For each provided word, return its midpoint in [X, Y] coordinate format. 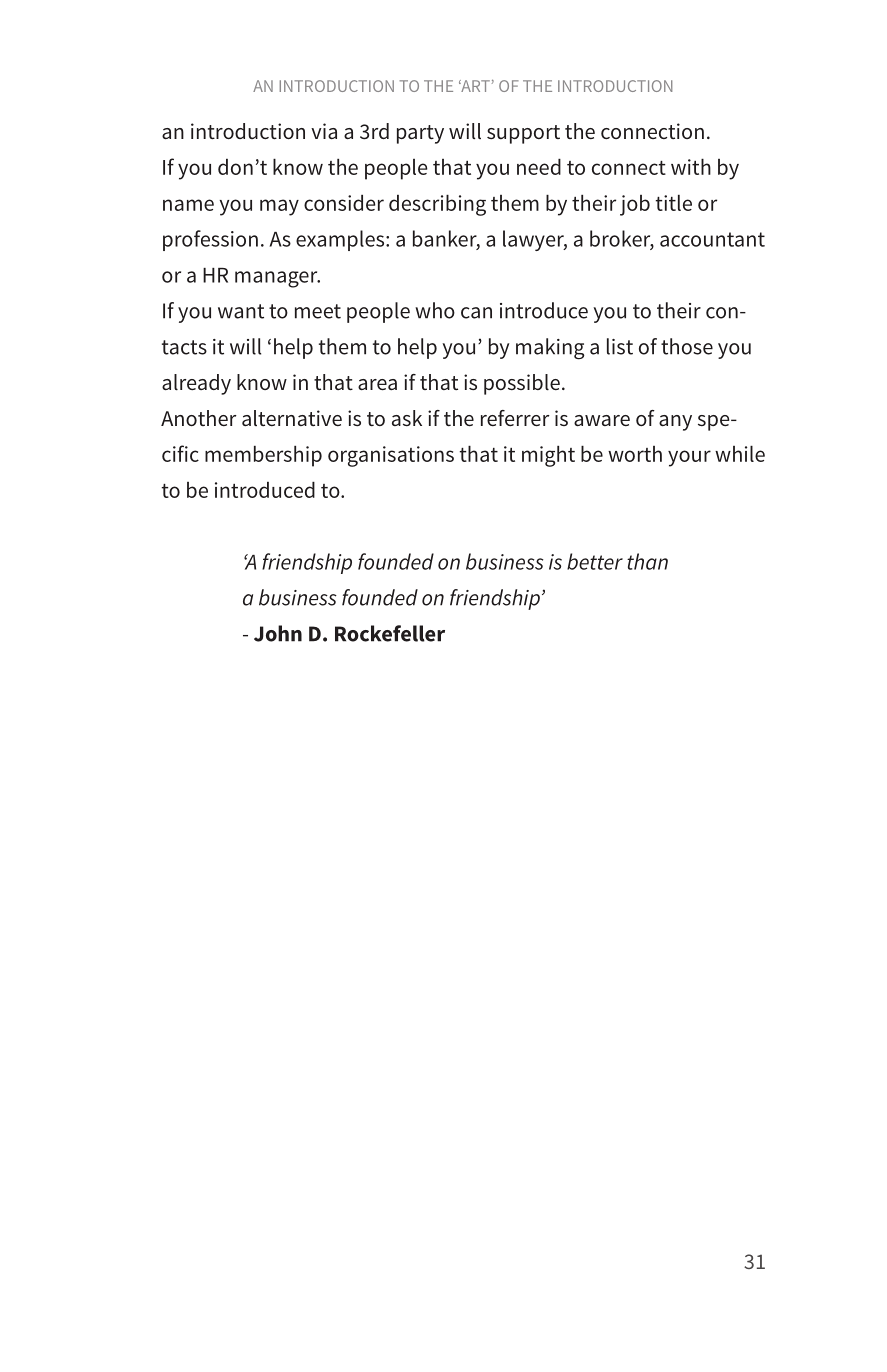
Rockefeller [390, 633]
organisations [391, 456]
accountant [712, 239]
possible [522, 384]
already [196, 384]
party [420, 134]
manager [277, 279]
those [687, 346]
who [435, 310]
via [324, 131]
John [278, 633]
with [691, 167]
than [647, 561]
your [689, 458]
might [548, 456]
